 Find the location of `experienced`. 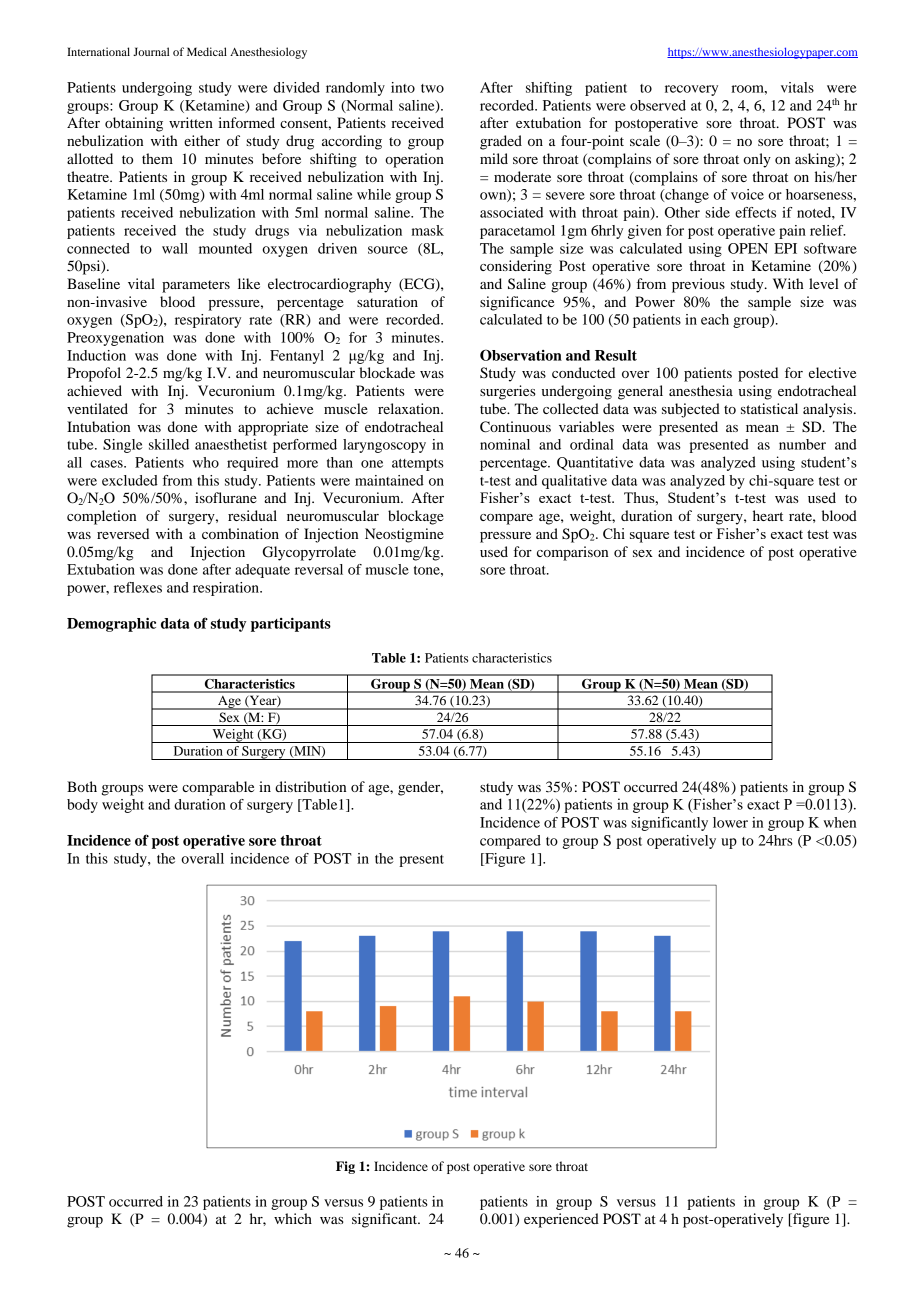

experienced is located at coordinates (561, 1220).
